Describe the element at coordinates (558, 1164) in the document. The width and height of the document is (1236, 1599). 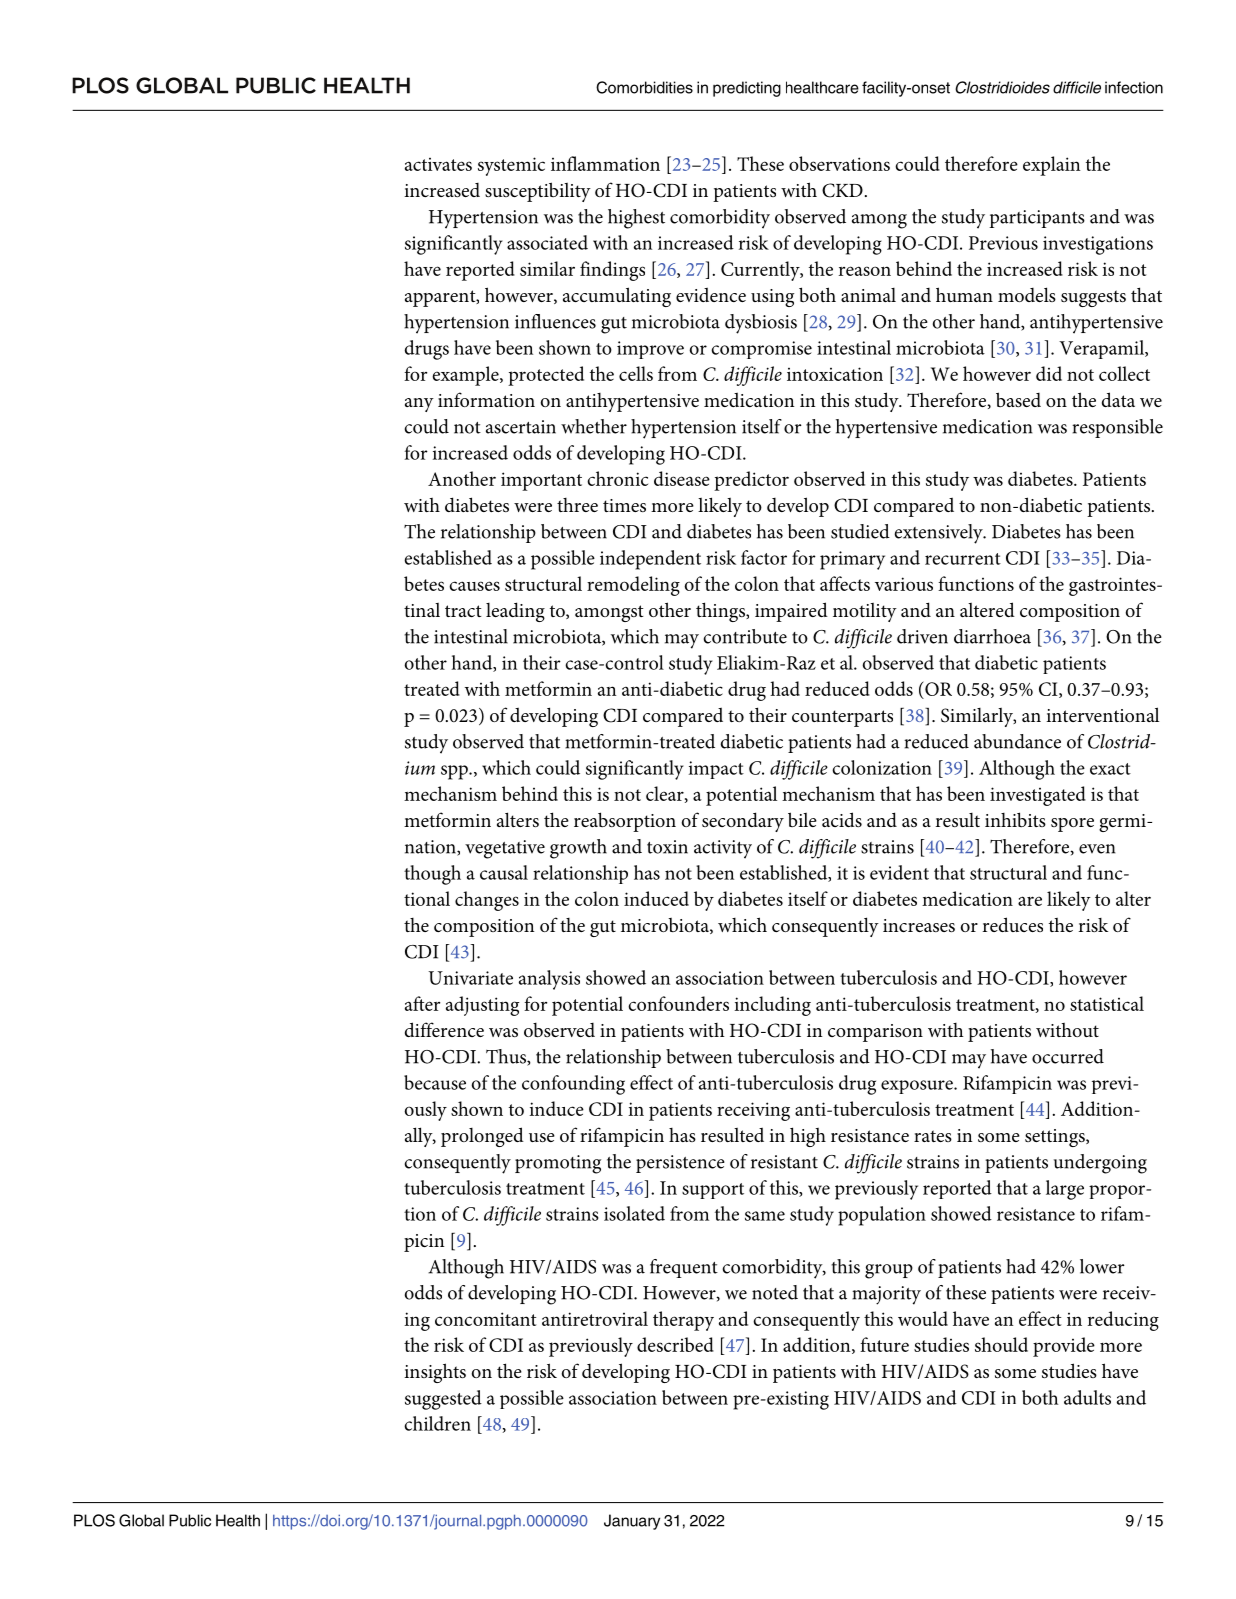
I see `promoting` at that location.
